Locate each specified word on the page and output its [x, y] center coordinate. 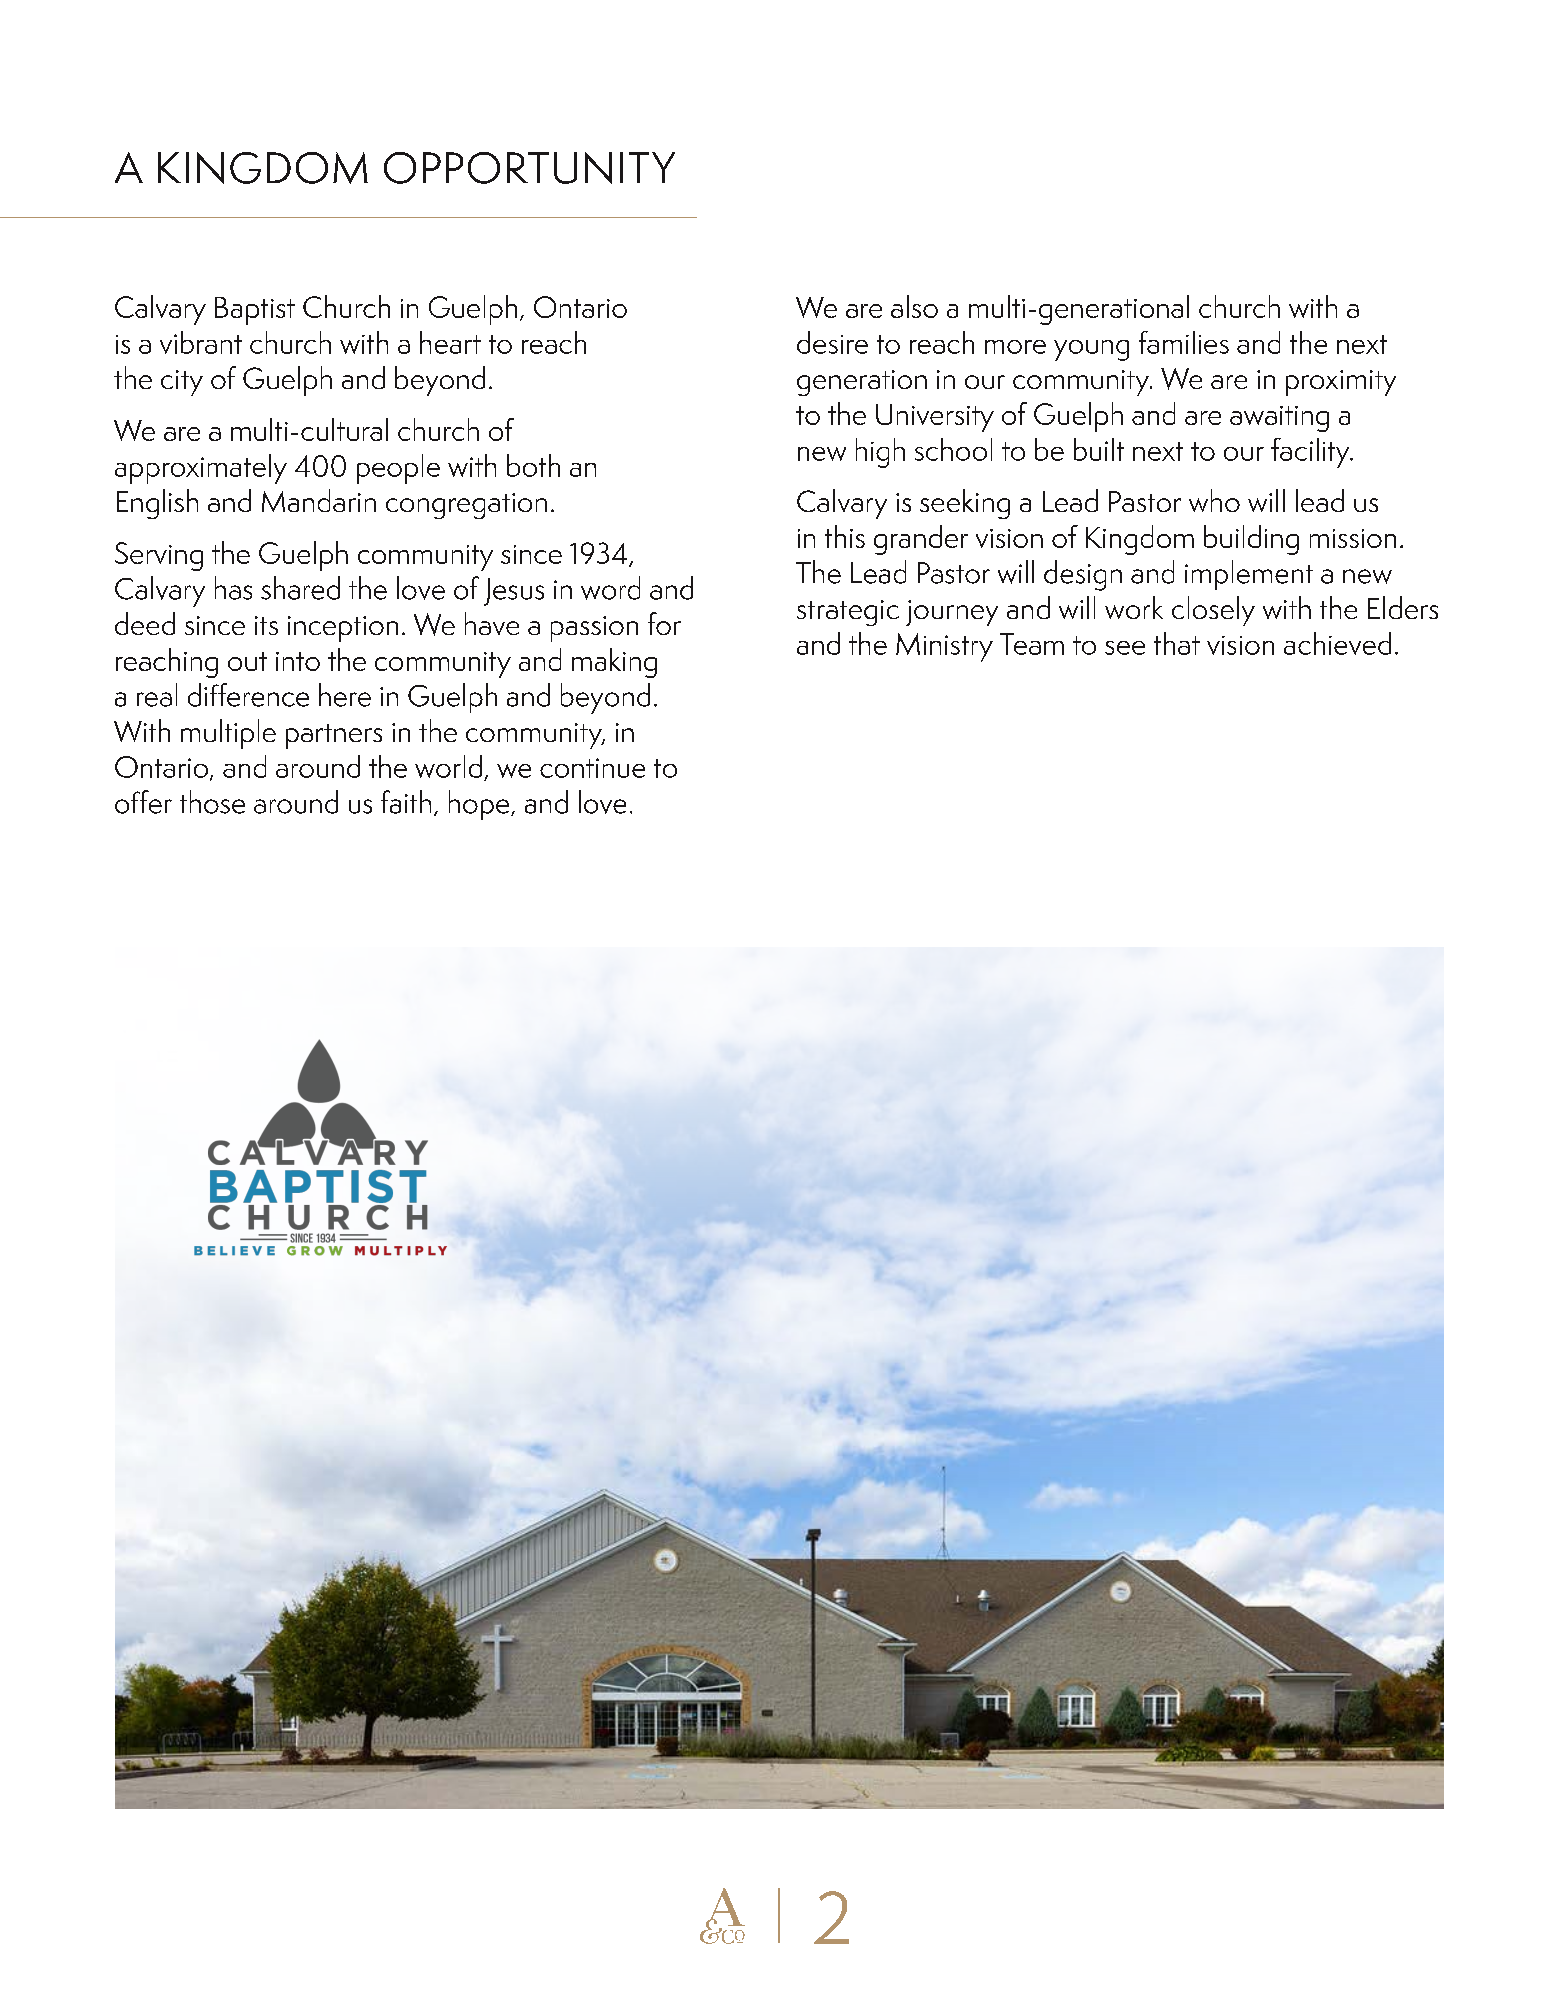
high [880, 453]
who [1214, 500]
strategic [848, 613]
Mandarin [319, 500]
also [914, 306]
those [212, 802]
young [1091, 350]
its [266, 625]
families [1184, 342]
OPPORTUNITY [529, 168]
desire [832, 342]
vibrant [201, 342]
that [1177, 643]
